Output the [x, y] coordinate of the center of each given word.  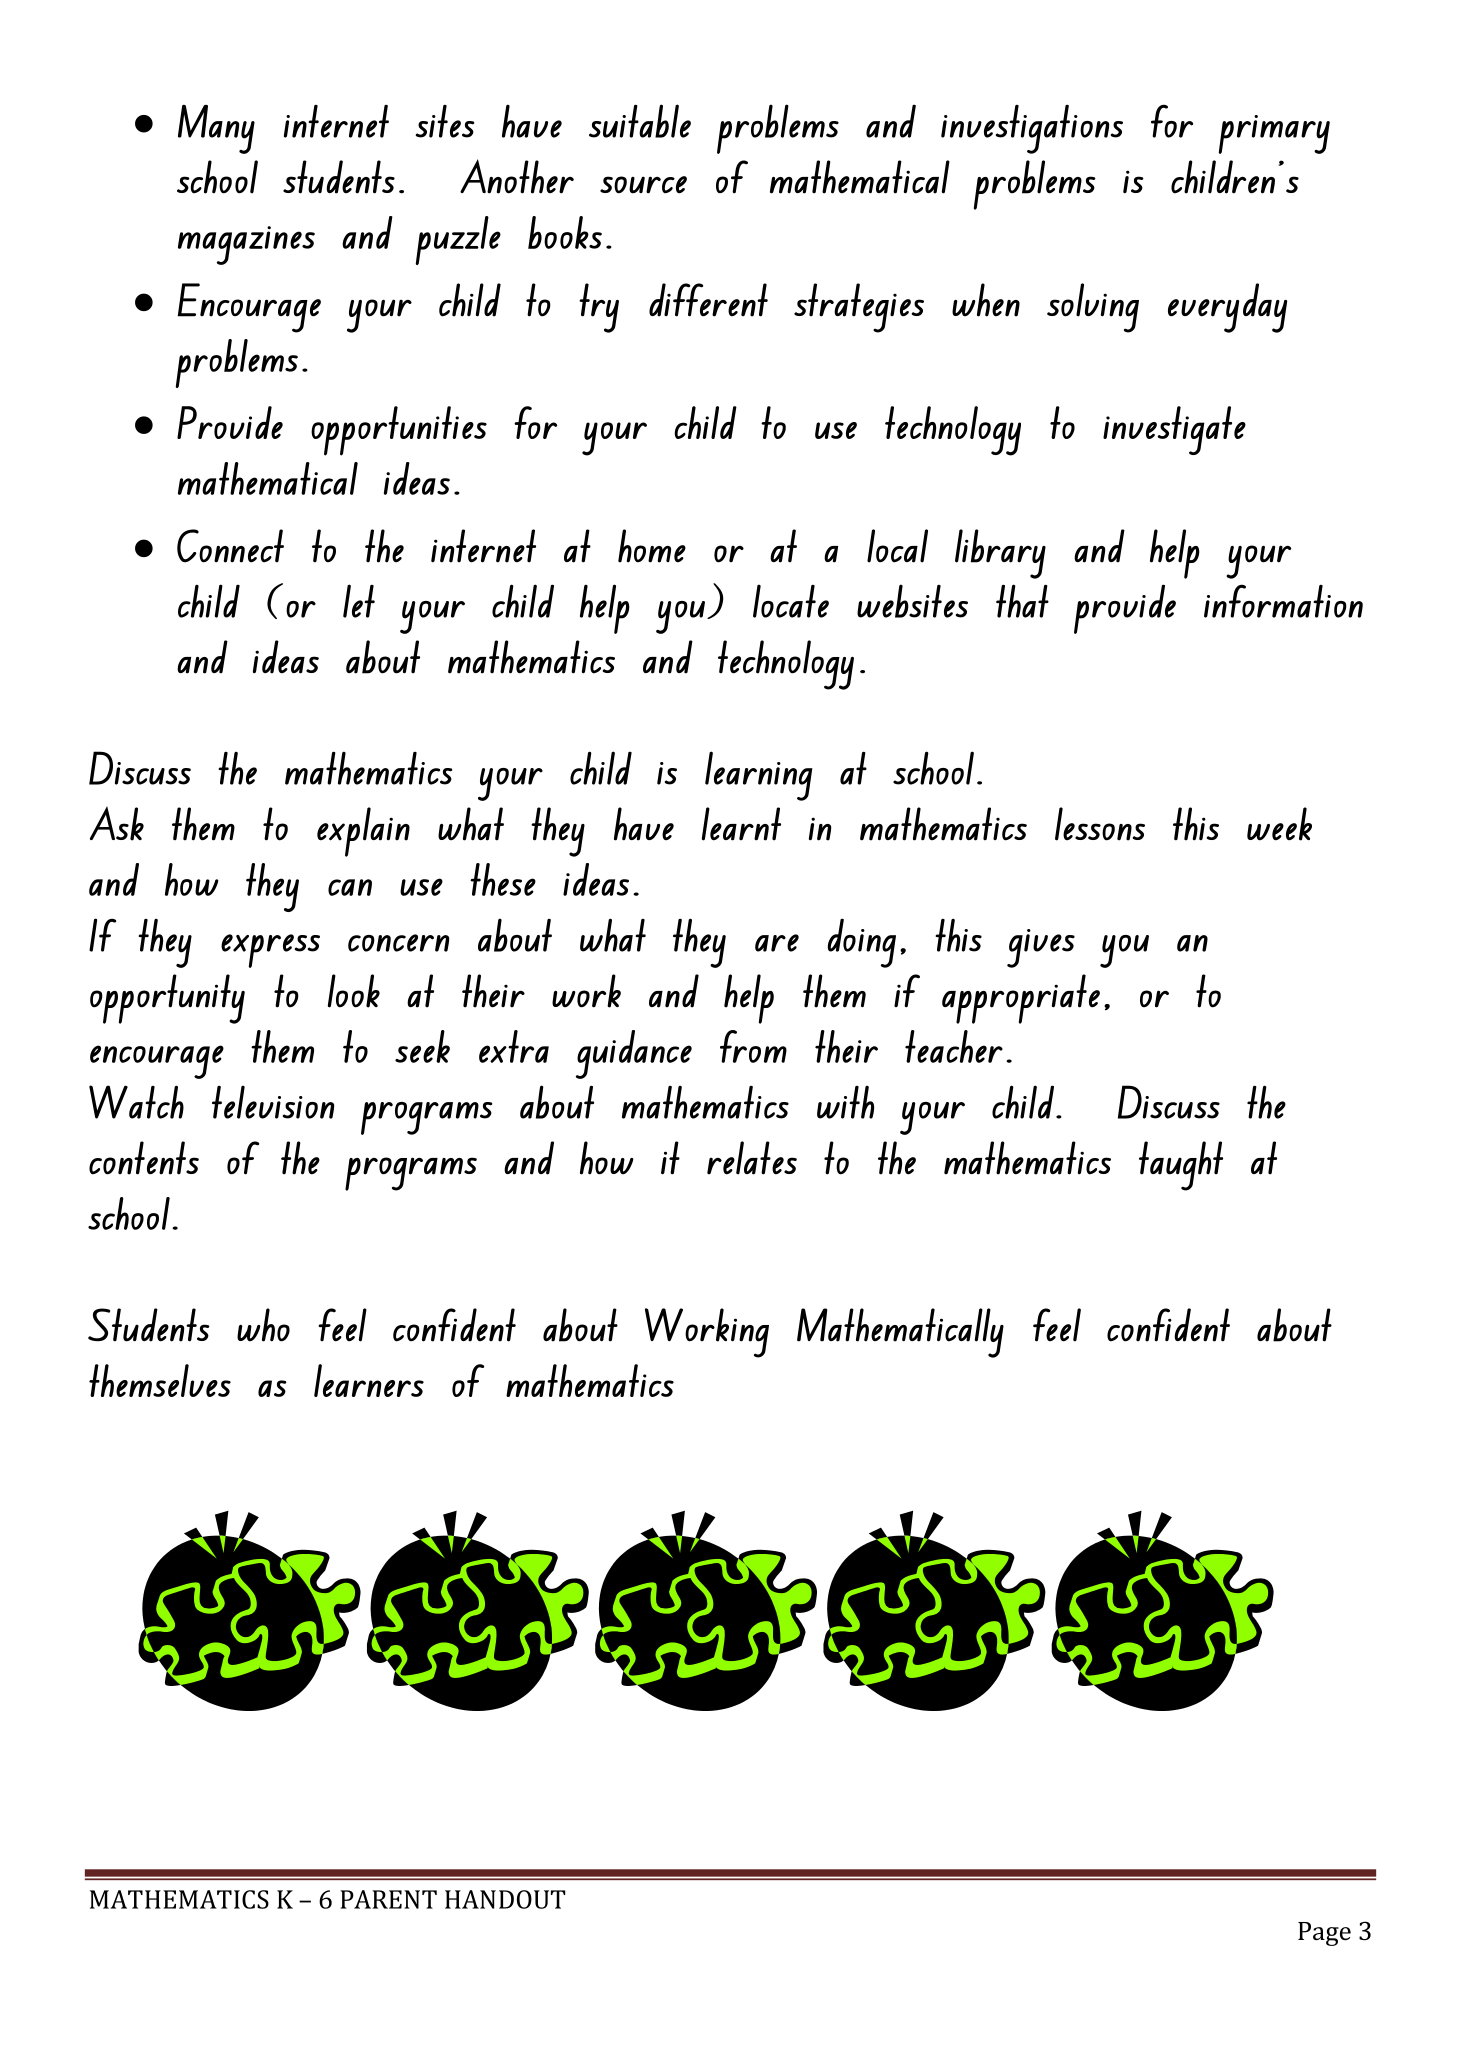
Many [216, 129]
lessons [1100, 824]
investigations [1032, 129]
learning [759, 776]
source [643, 185]
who [263, 1325]
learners [369, 1380]
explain [363, 832]
